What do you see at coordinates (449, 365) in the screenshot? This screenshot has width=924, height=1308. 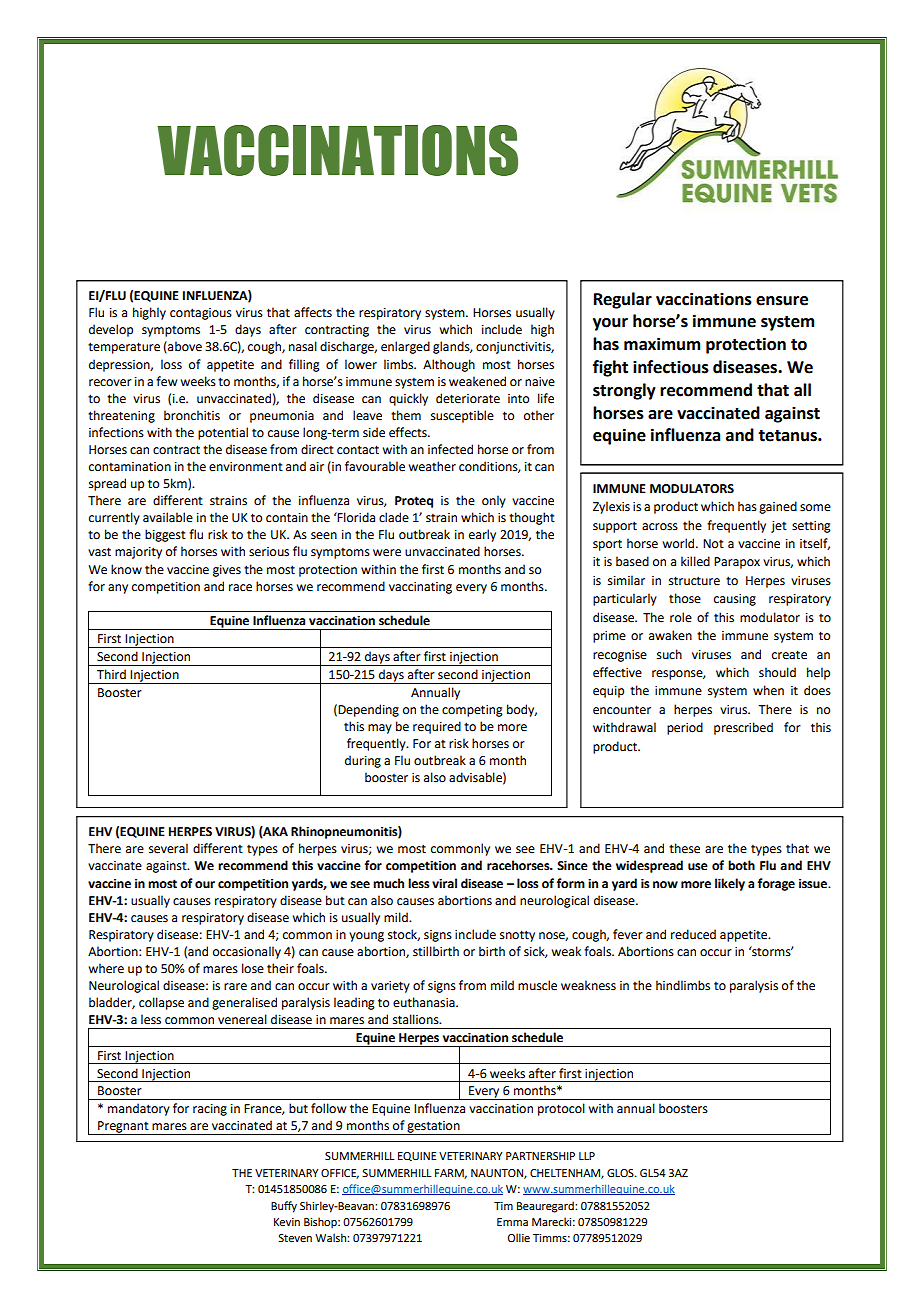 I see `Although` at bounding box center [449, 365].
